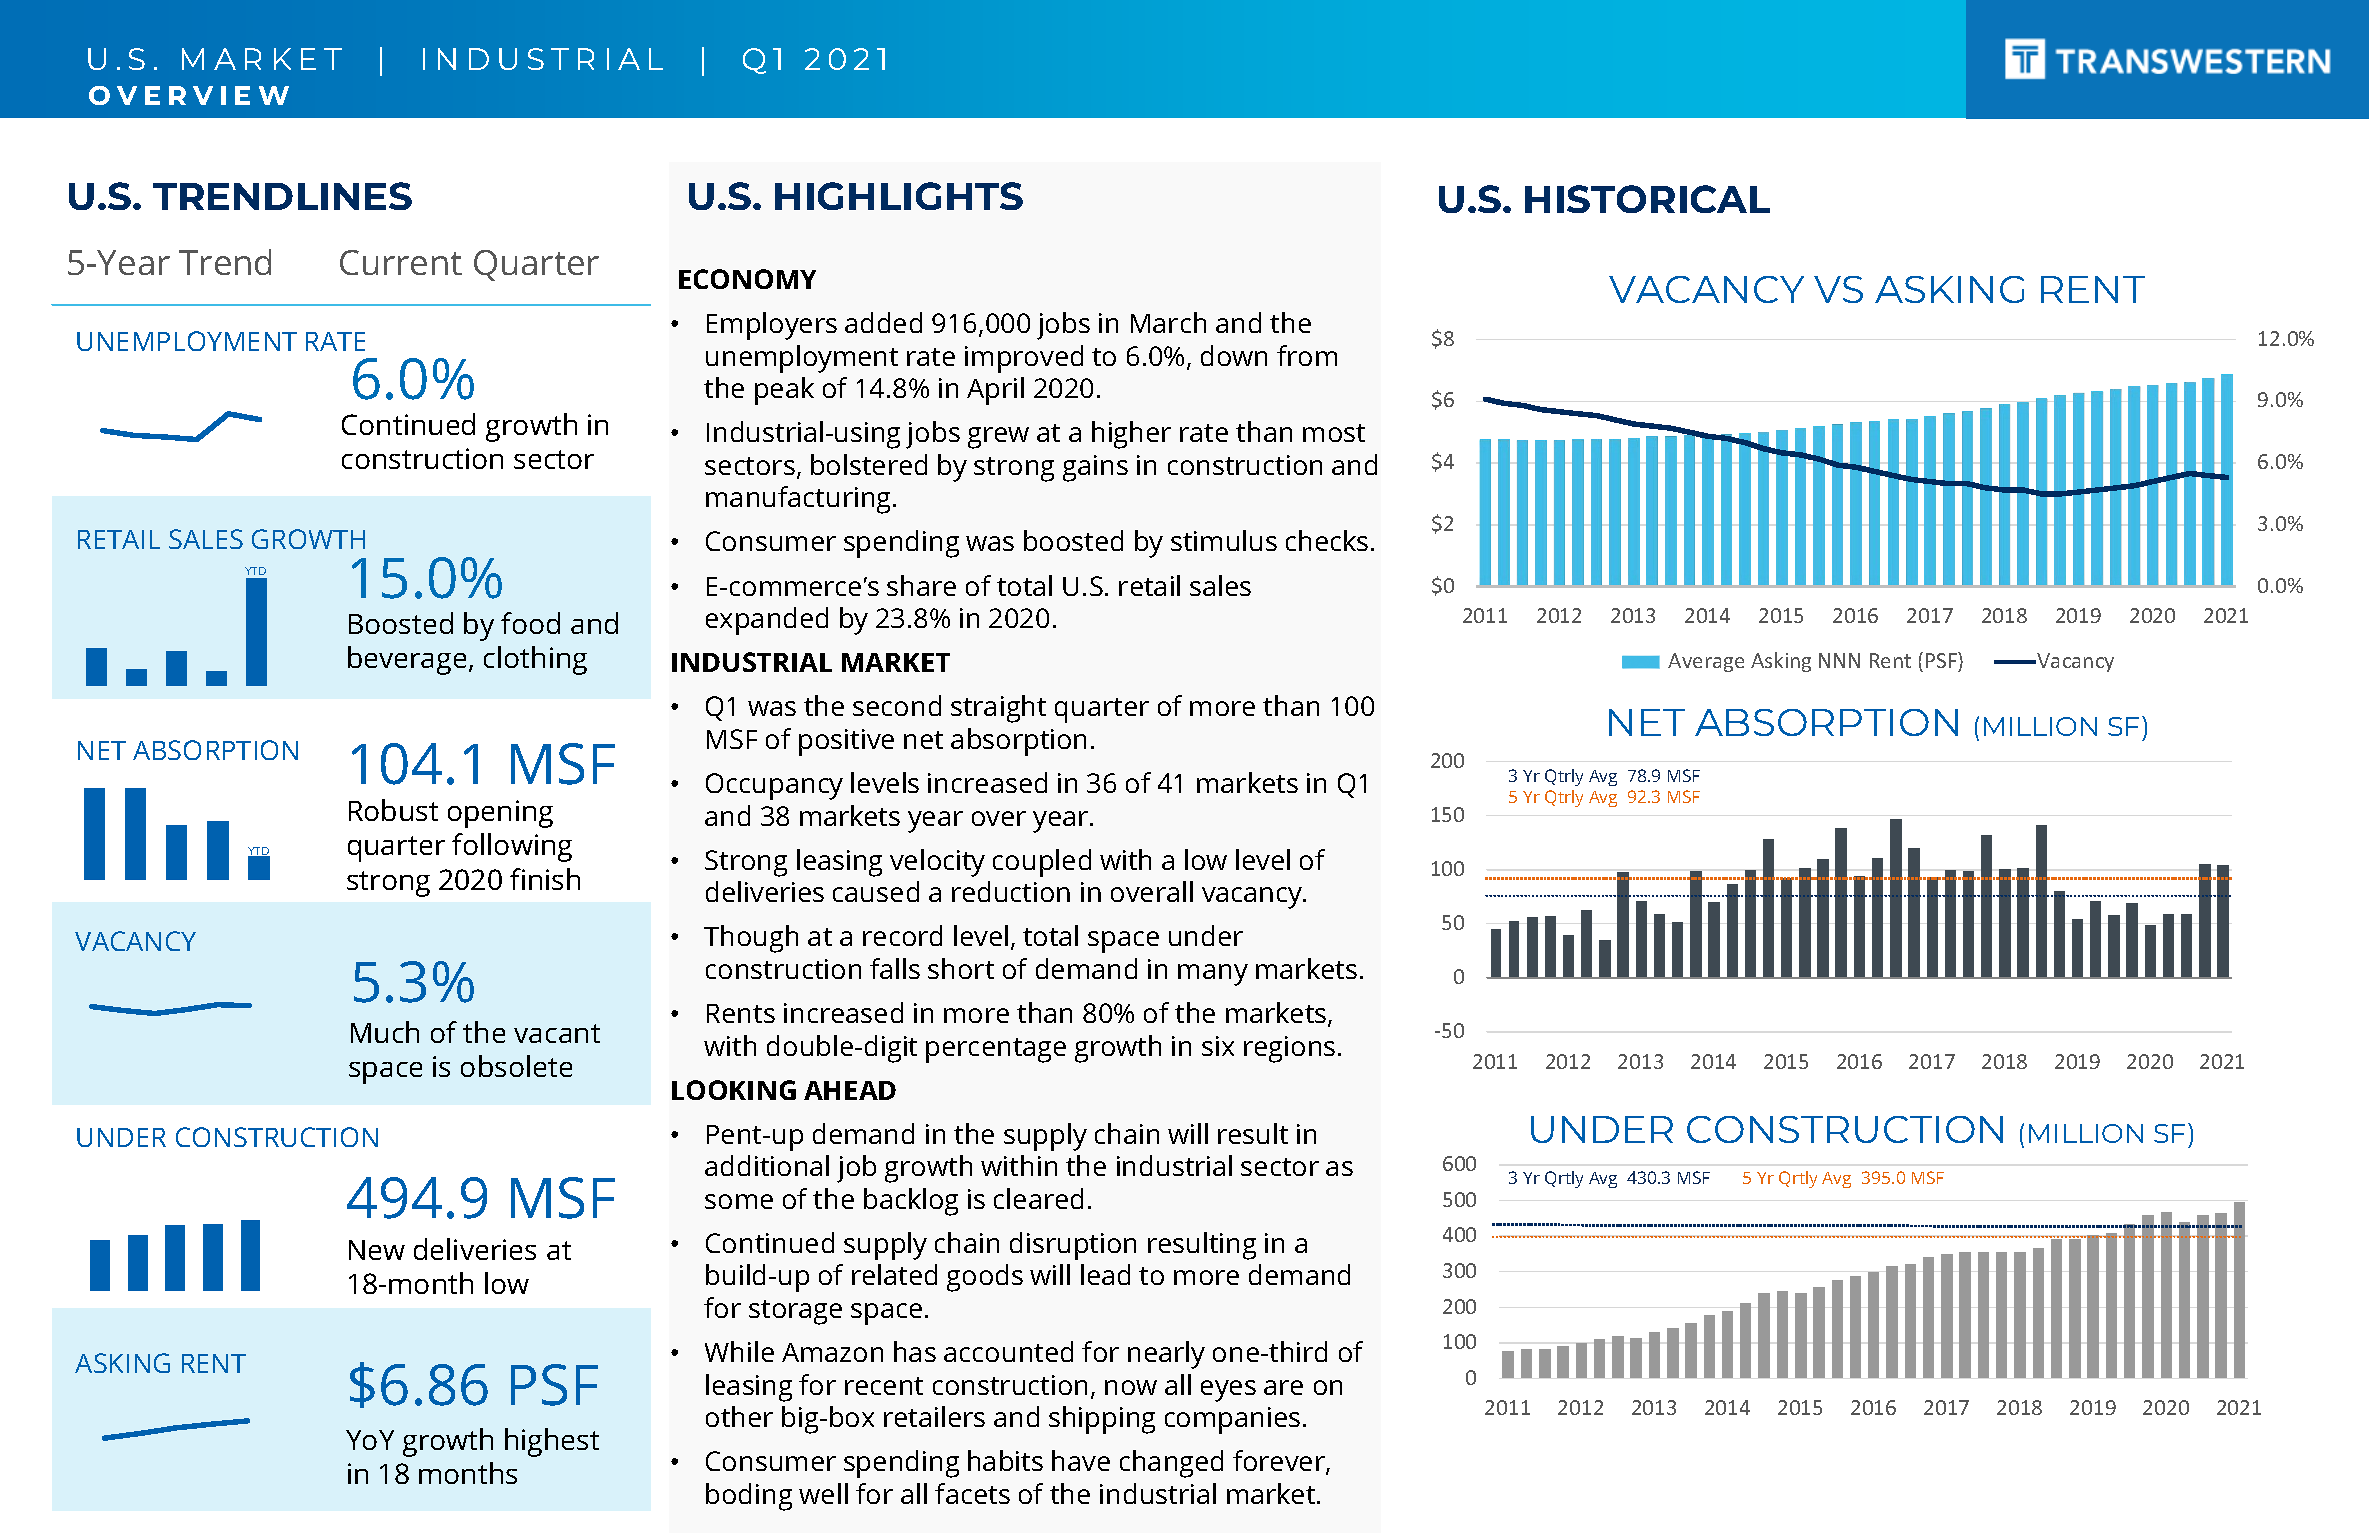 This screenshot has height=1533, width=2369. What do you see at coordinates (1213, 975) in the screenshot?
I see `many` at bounding box center [1213, 975].
